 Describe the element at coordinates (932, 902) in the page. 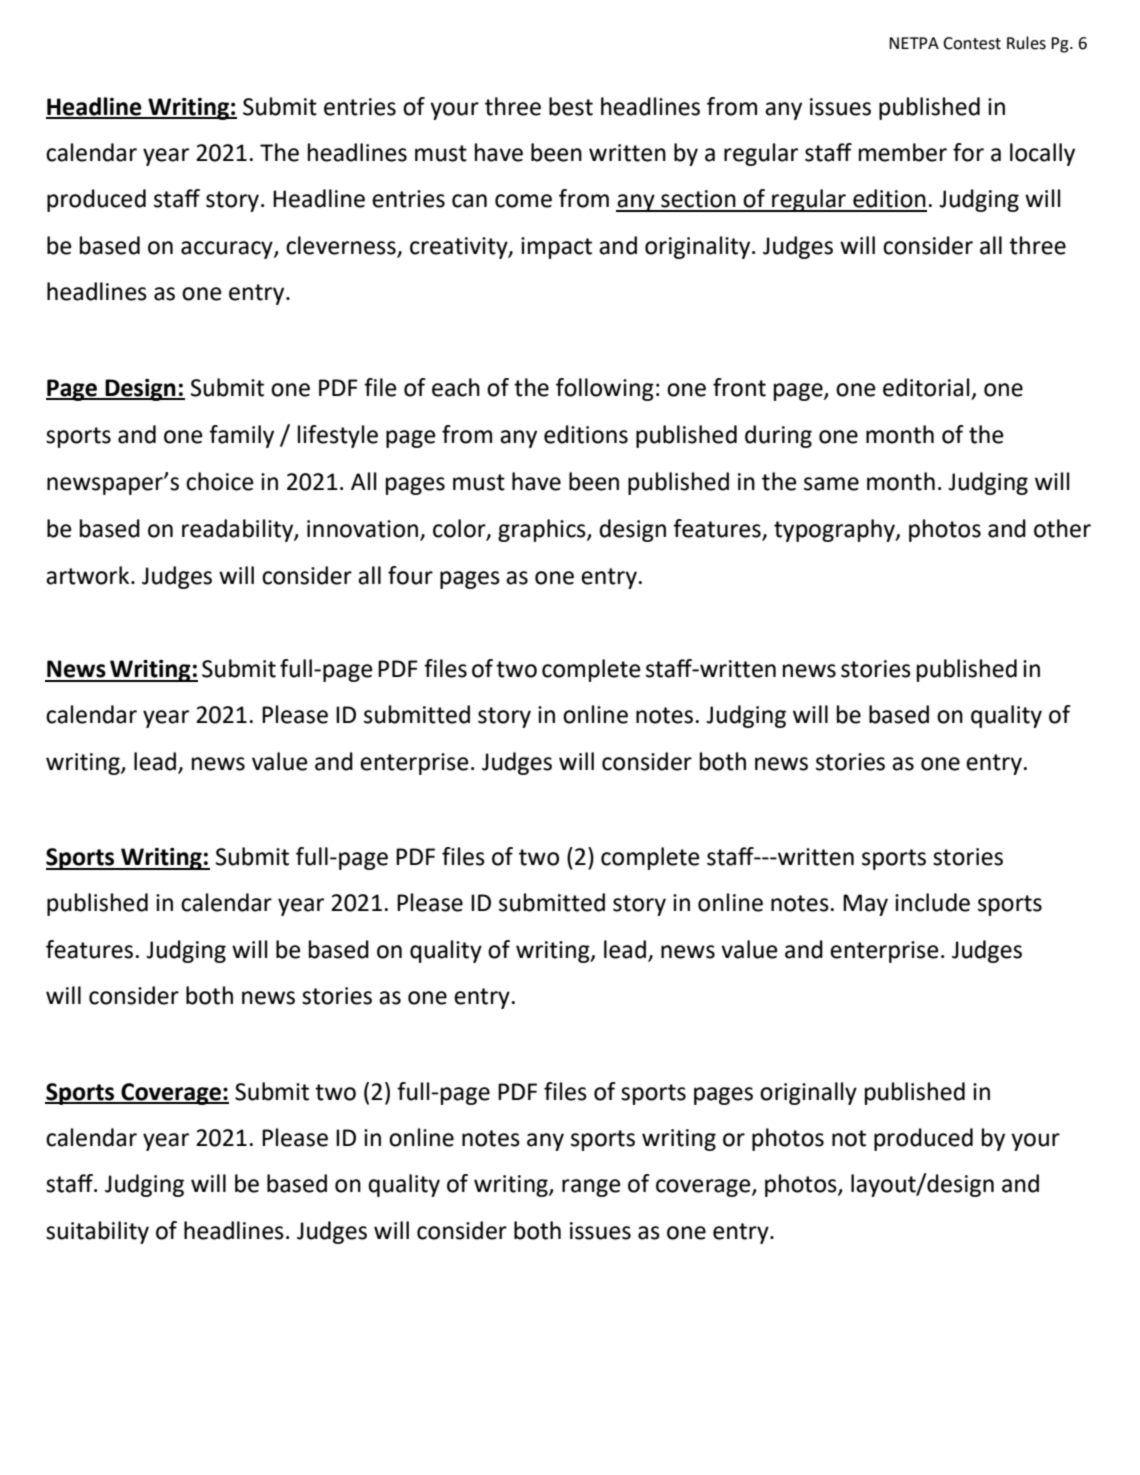

I see `include` at that location.
